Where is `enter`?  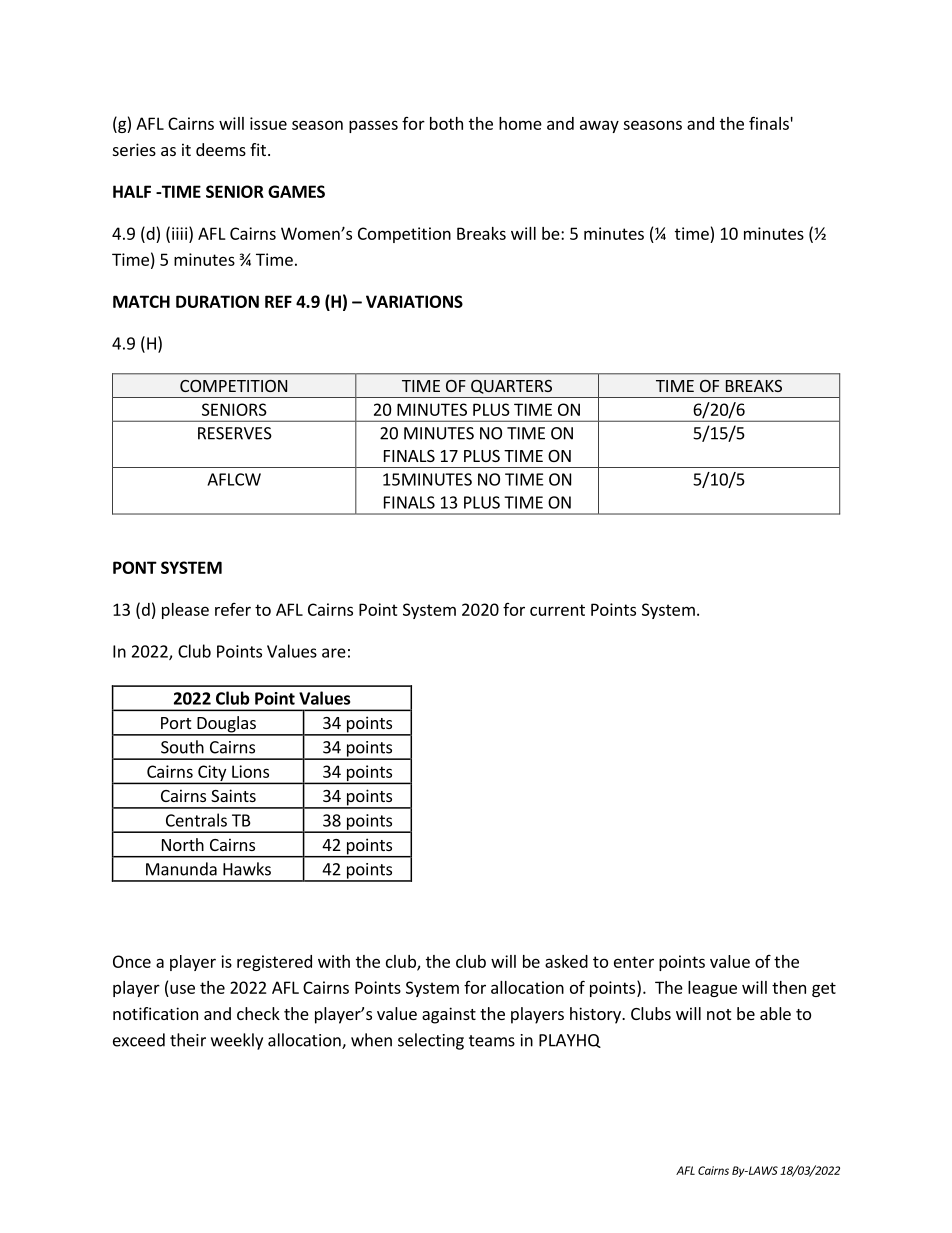 enter is located at coordinates (634, 962).
